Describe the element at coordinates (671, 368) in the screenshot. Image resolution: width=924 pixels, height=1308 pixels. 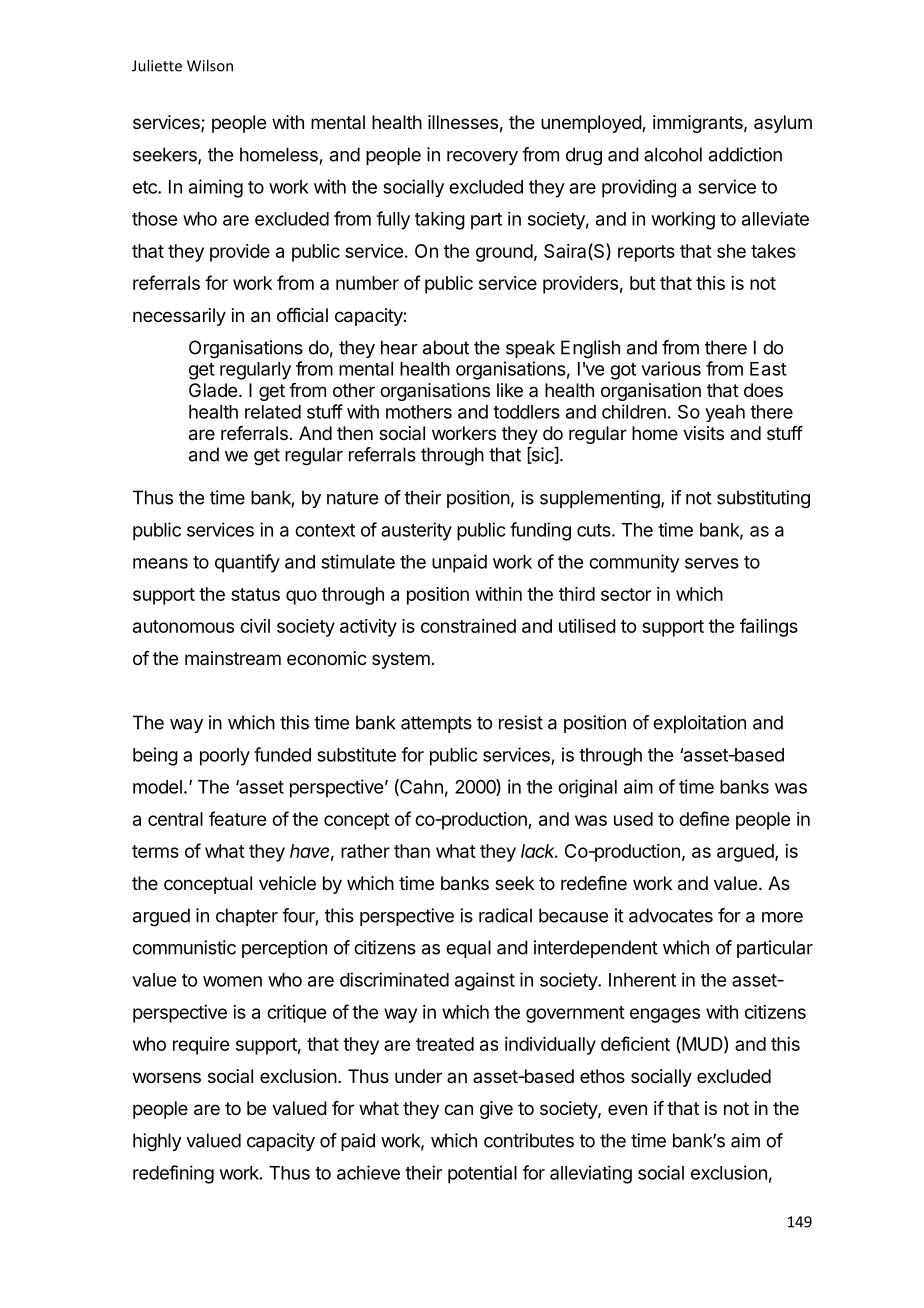
I see `various` at that location.
